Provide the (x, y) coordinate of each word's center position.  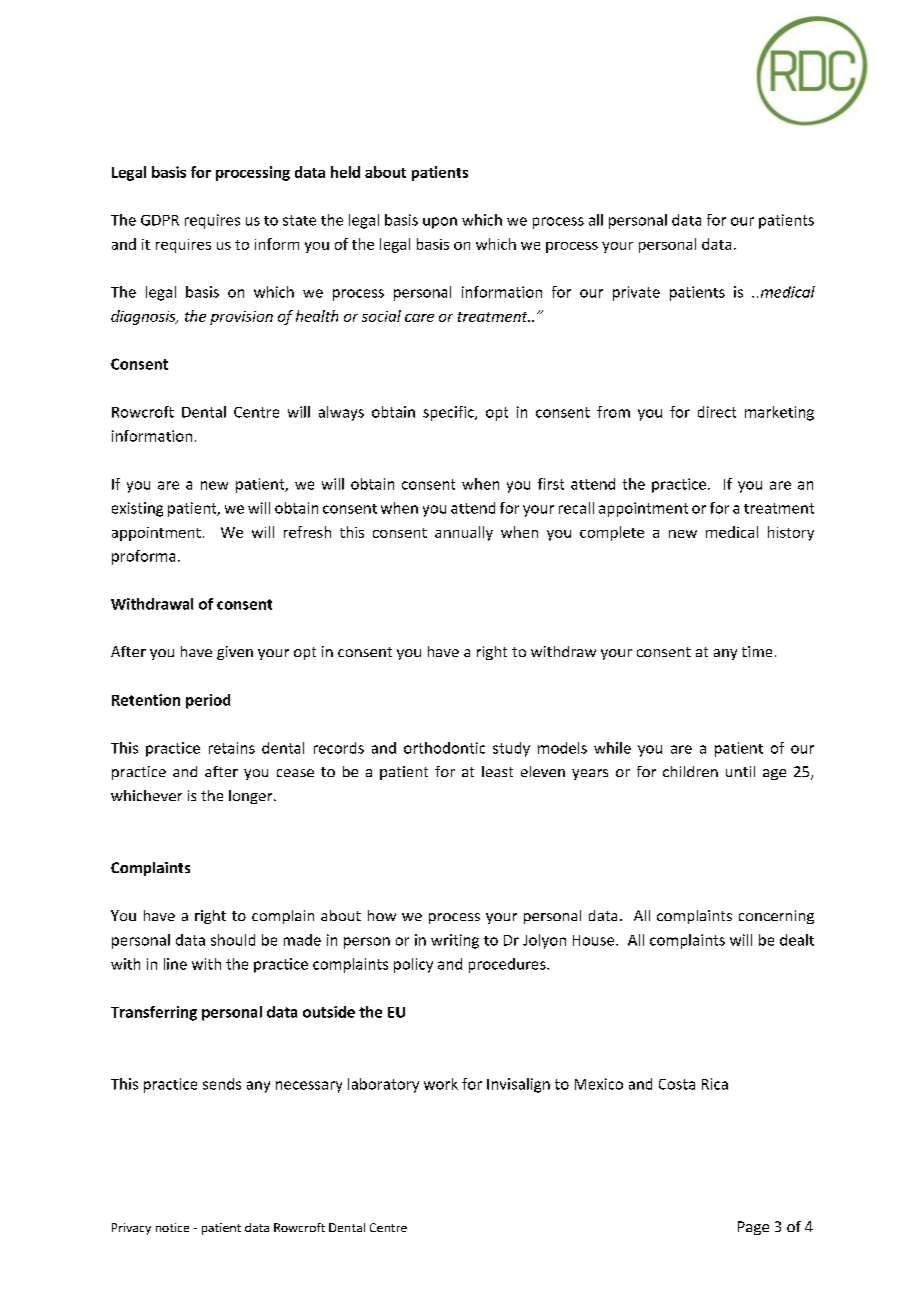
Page (753, 1228)
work (441, 1084)
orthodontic (444, 748)
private (636, 293)
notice (172, 1227)
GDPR (160, 220)
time (757, 651)
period (208, 701)
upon (440, 223)
